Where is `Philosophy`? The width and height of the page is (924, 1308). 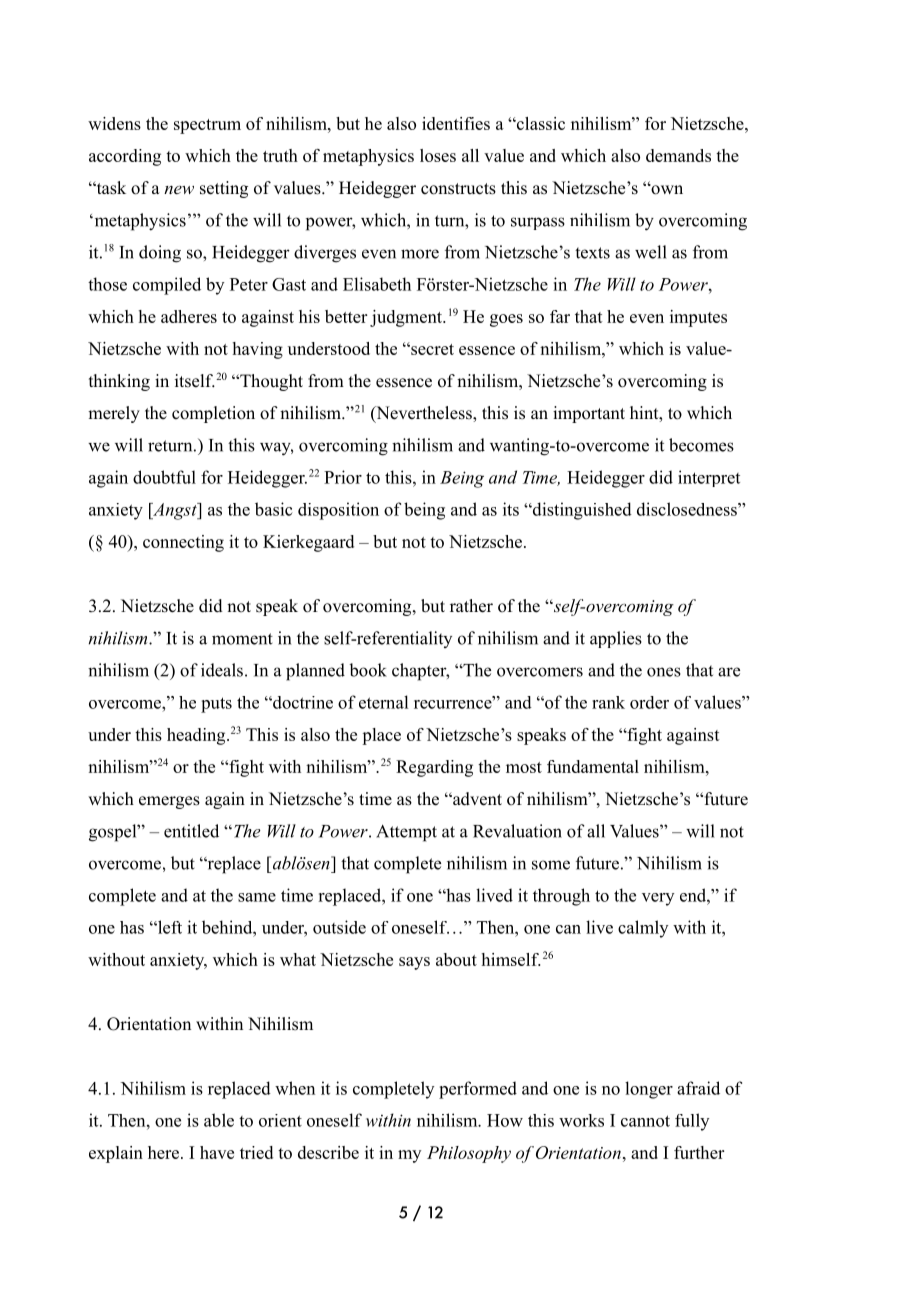 Philosophy is located at coordinates (469, 1154).
